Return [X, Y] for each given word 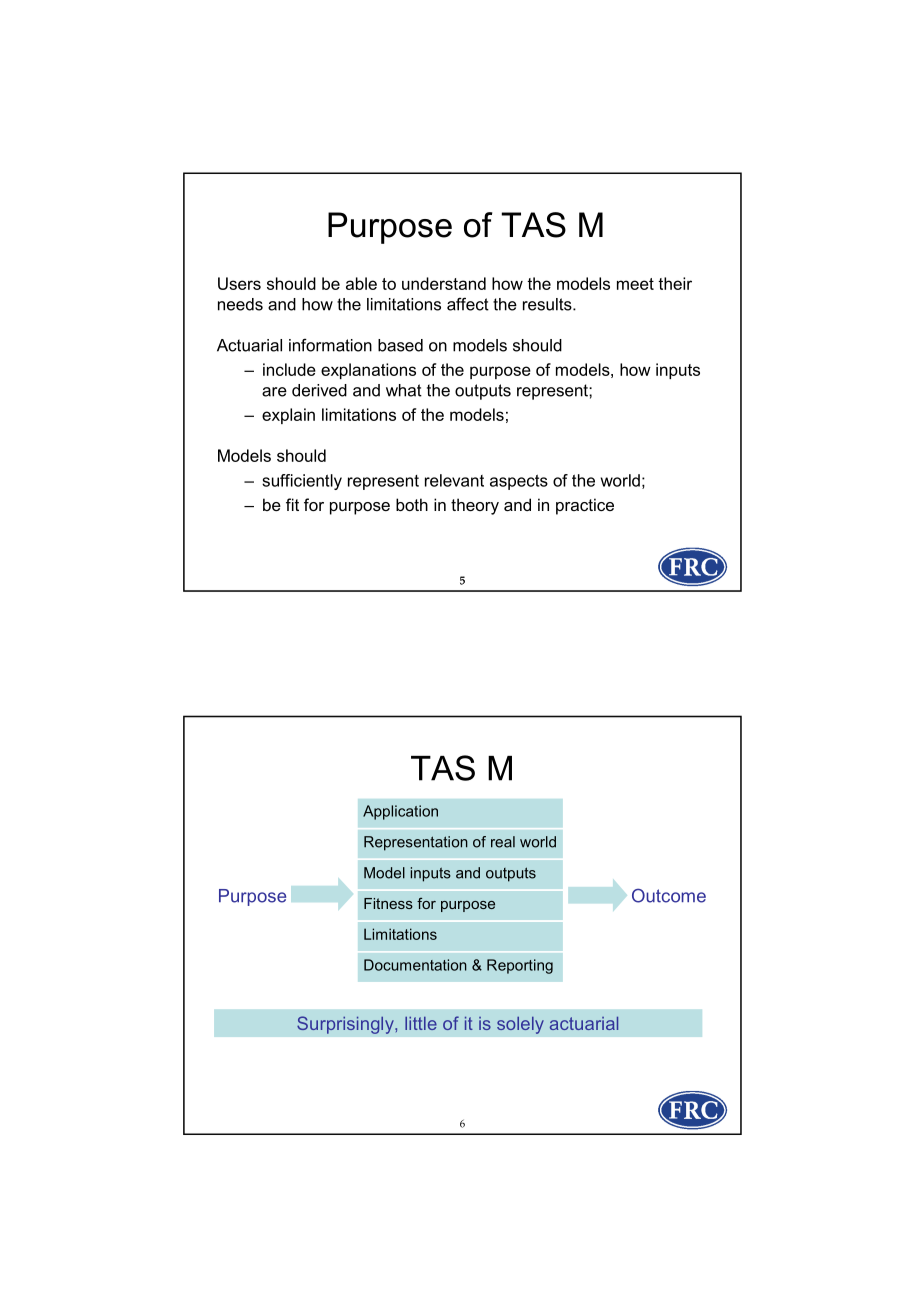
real [503, 842]
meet [635, 284]
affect [468, 304]
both [412, 504]
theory [475, 506]
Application [400, 812]
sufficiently [302, 482]
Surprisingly [346, 1025]
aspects [519, 482]
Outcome [669, 895]
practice [585, 506]
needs [240, 304]
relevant [454, 480]
